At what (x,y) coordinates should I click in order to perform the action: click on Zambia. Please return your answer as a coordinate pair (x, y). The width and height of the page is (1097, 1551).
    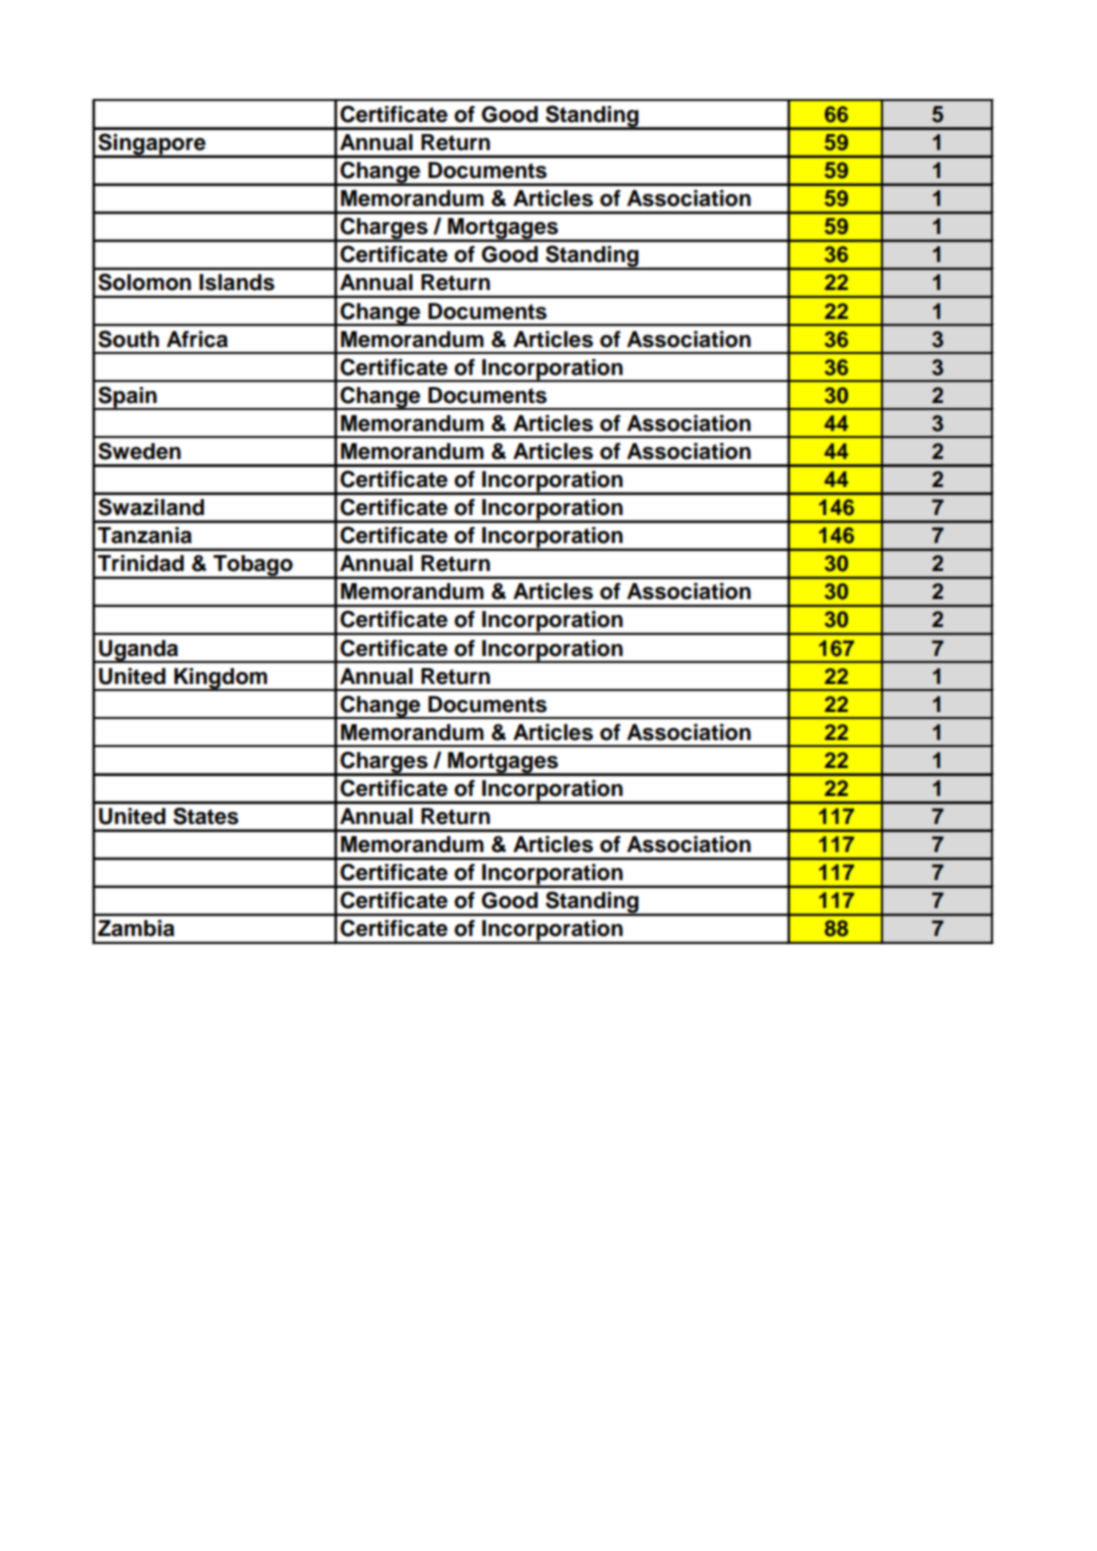
    Looking at the image, I should click on (136, 928).
